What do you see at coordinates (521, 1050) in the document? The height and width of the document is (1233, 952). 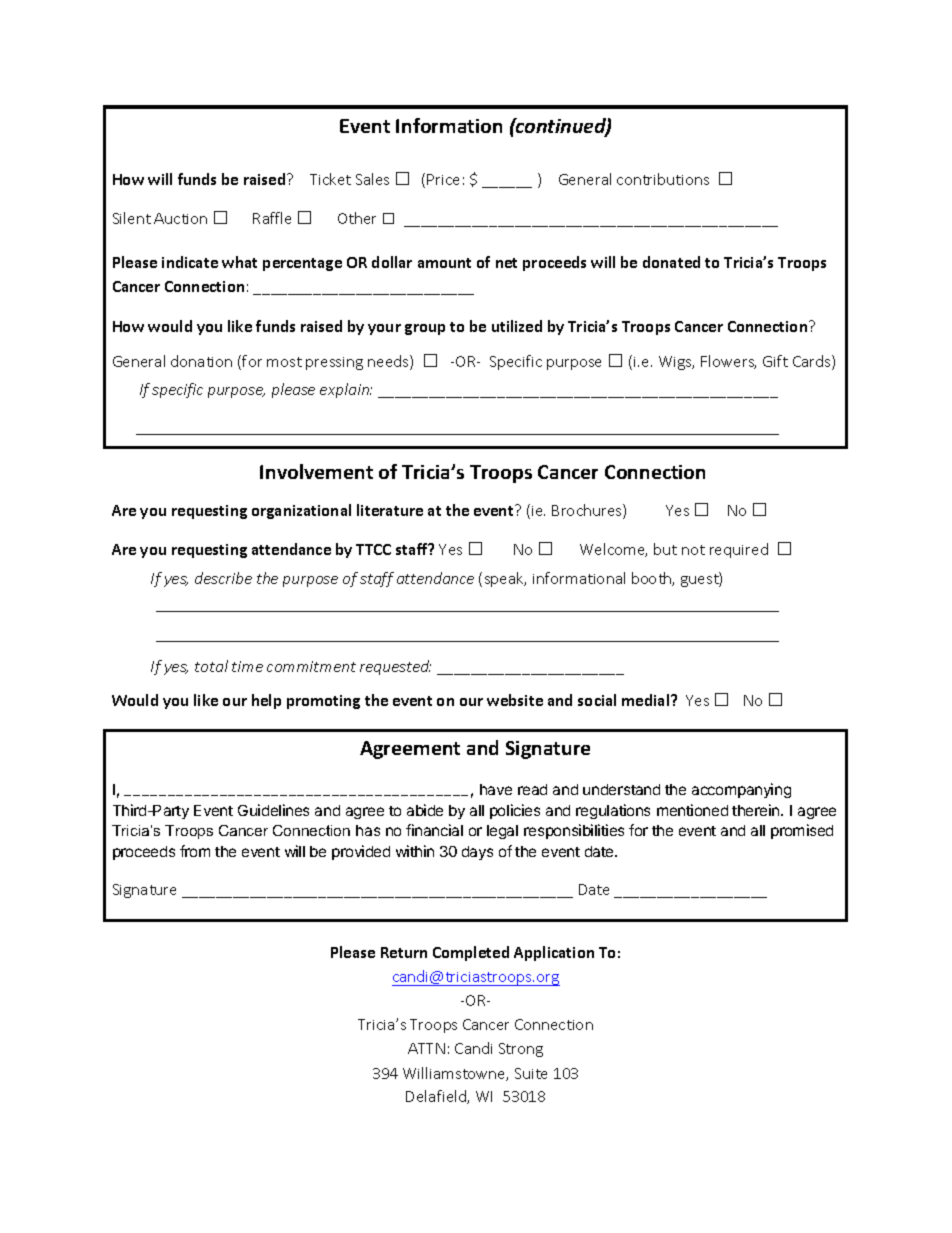 I see `Strong` at bounding box center [521, 1050].
